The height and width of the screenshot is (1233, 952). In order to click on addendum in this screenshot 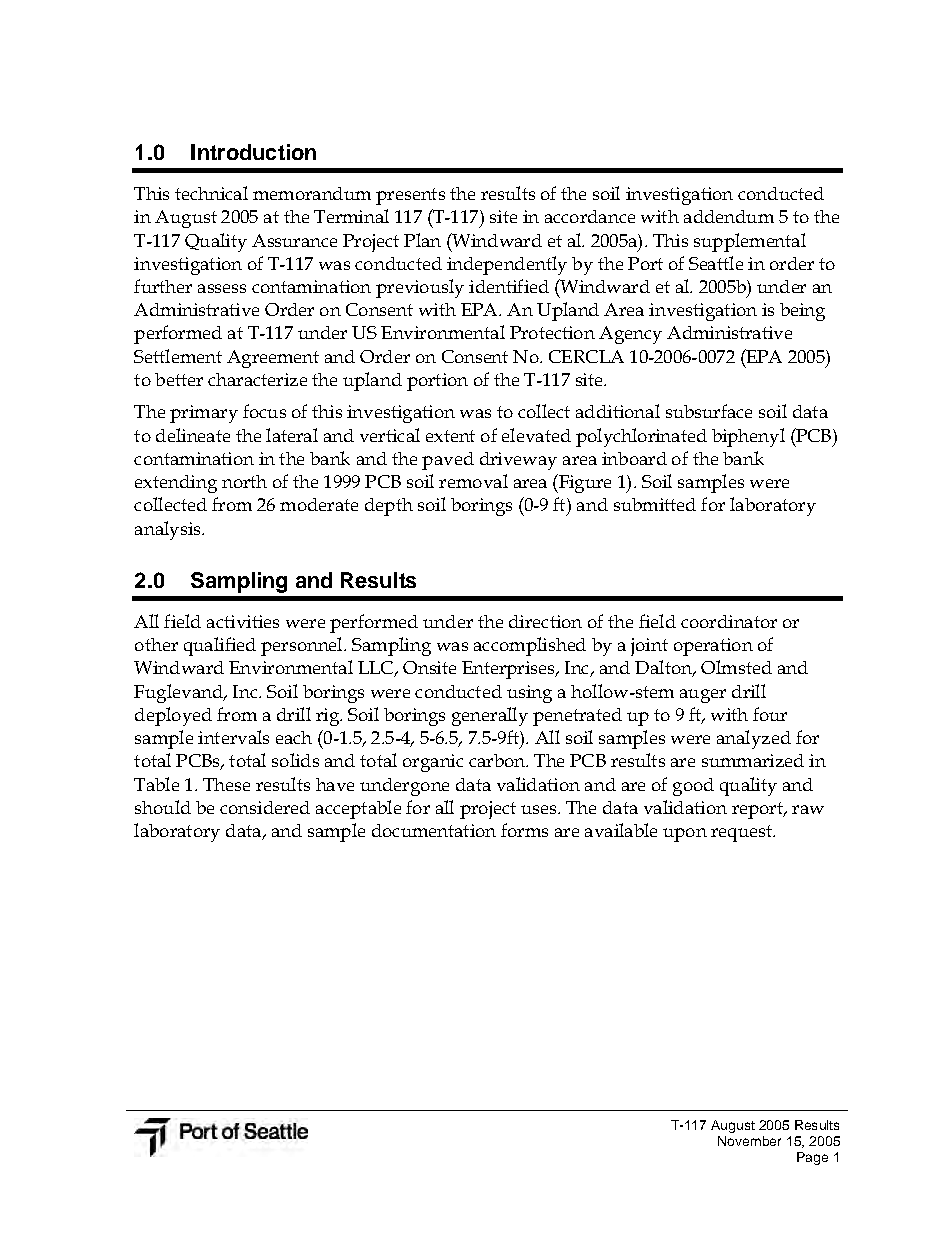, I will do `click(729, 216)`.
